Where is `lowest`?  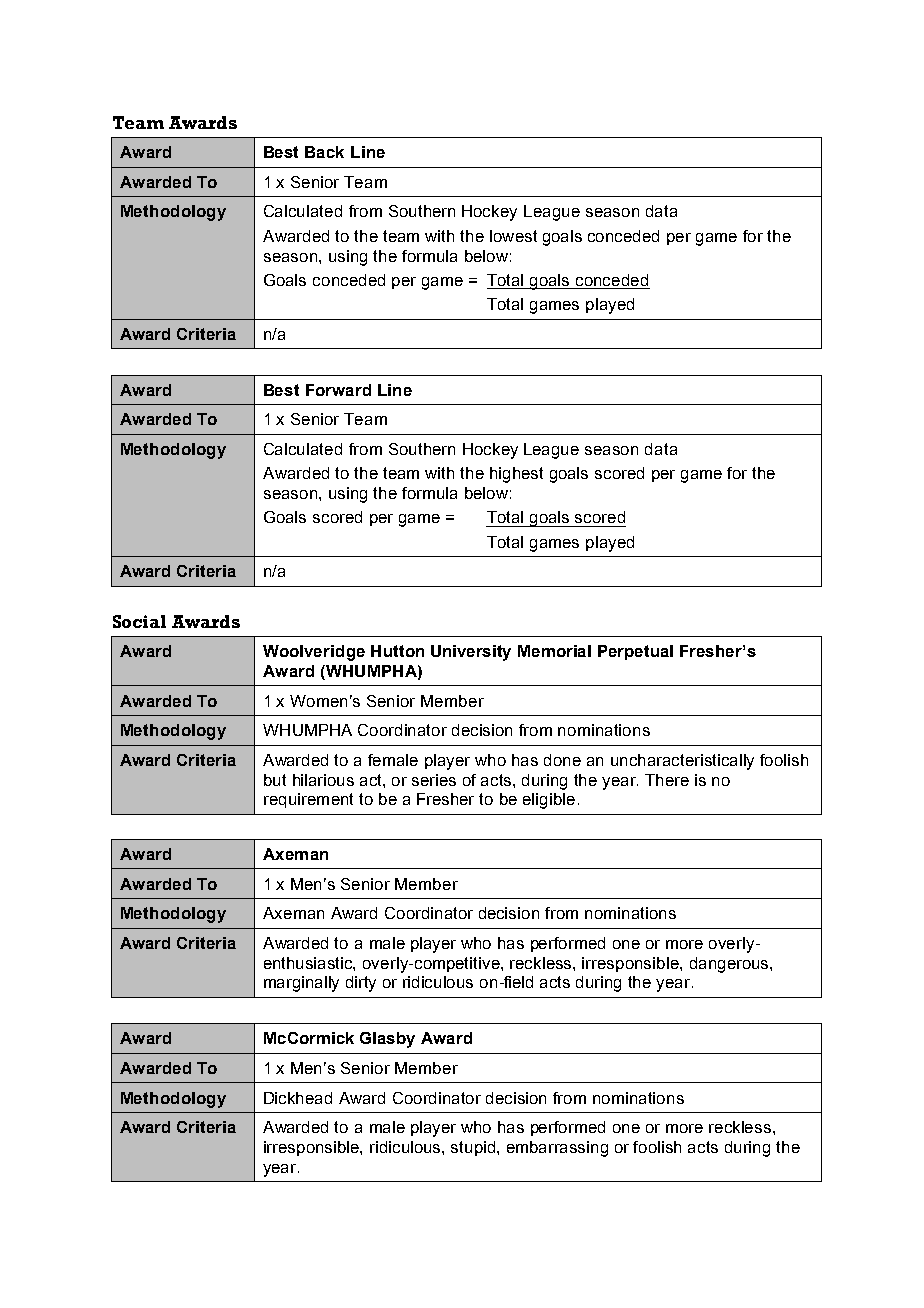 lowest is located at coordinates (513, 236).
